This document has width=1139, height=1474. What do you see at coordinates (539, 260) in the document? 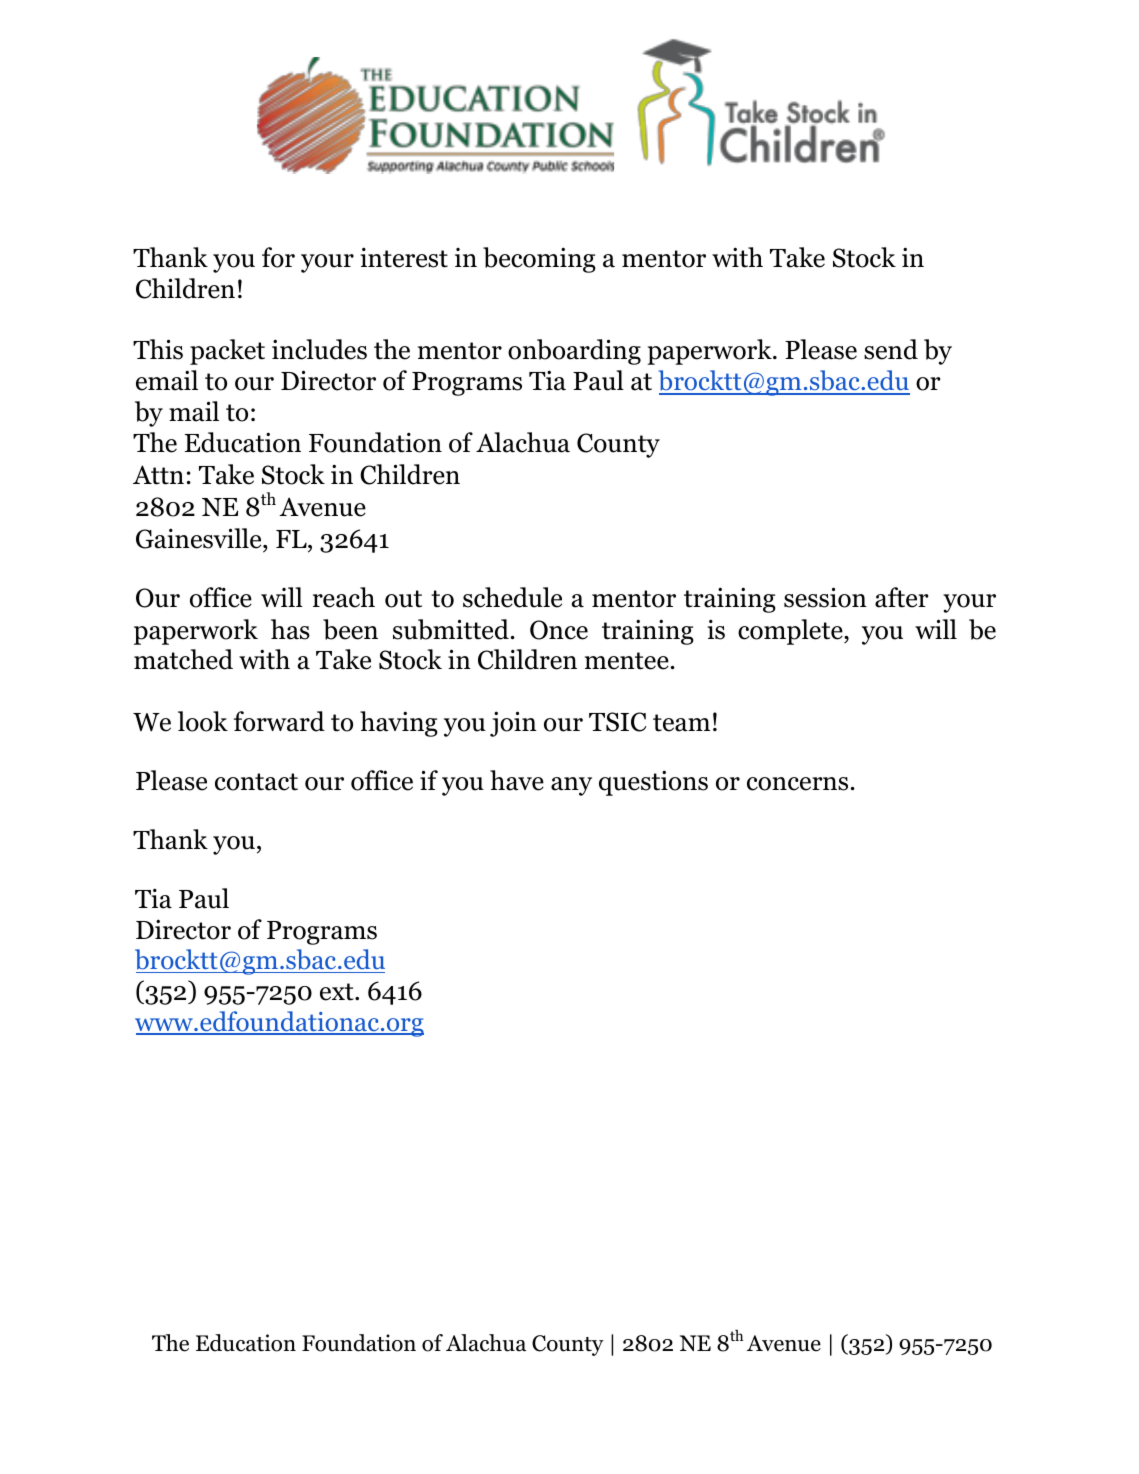
I see `becoming` at bounding box center [539, 260].
